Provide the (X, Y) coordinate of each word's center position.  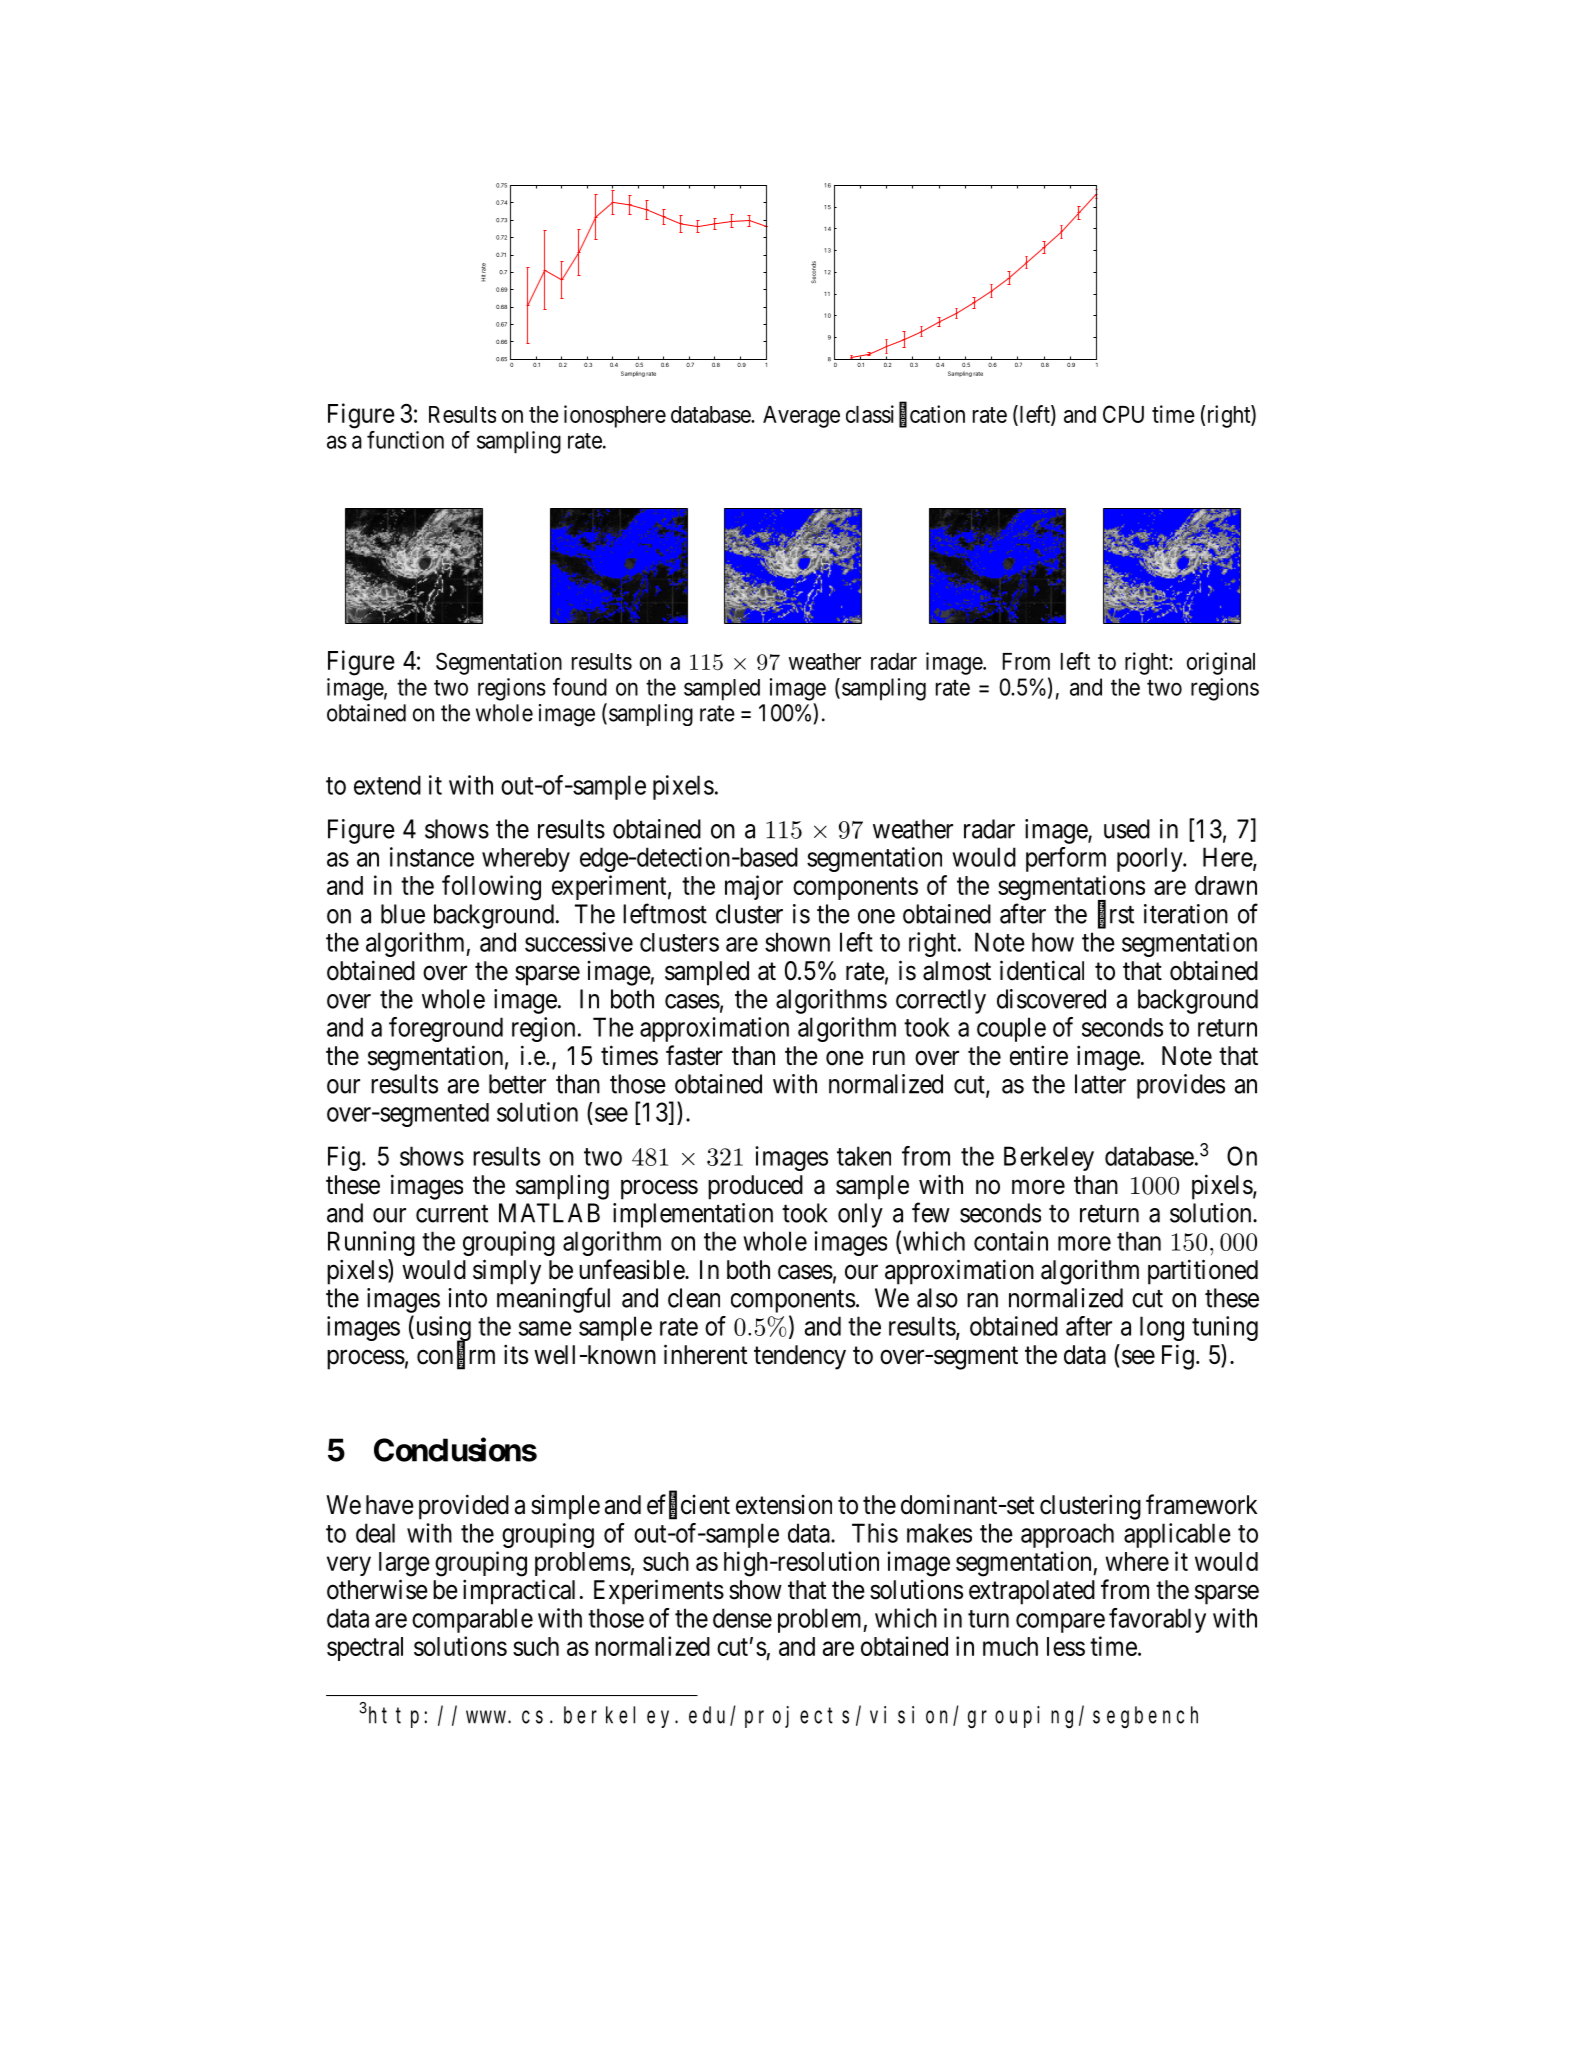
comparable (472, 1620)
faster (694, 1055)
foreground (446, 1029)
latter (1100, 1084)
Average (801, 417)
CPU (1123, 414)
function (405, 440)
